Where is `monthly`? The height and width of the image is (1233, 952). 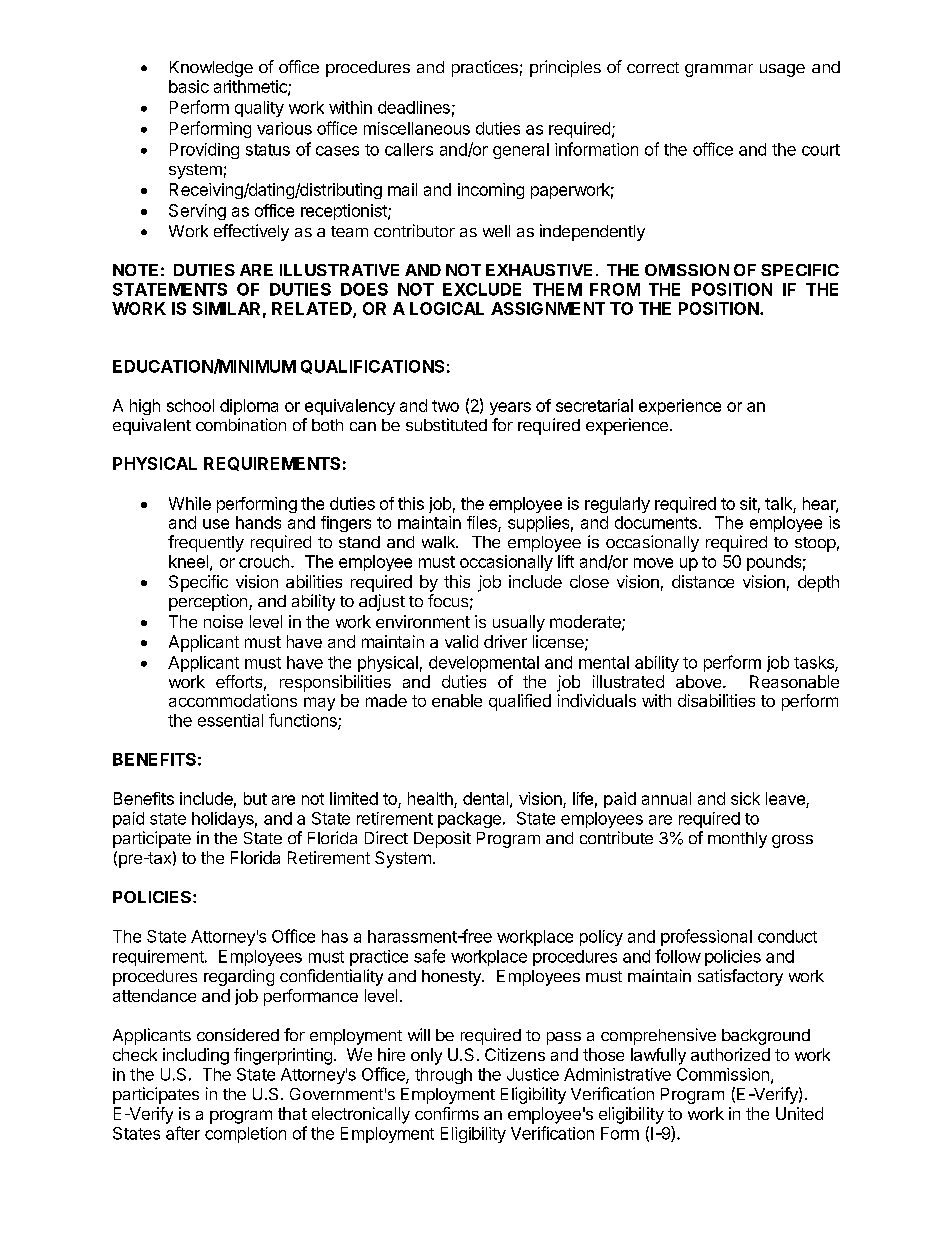 monthly is located at coordinates (737, 840).
